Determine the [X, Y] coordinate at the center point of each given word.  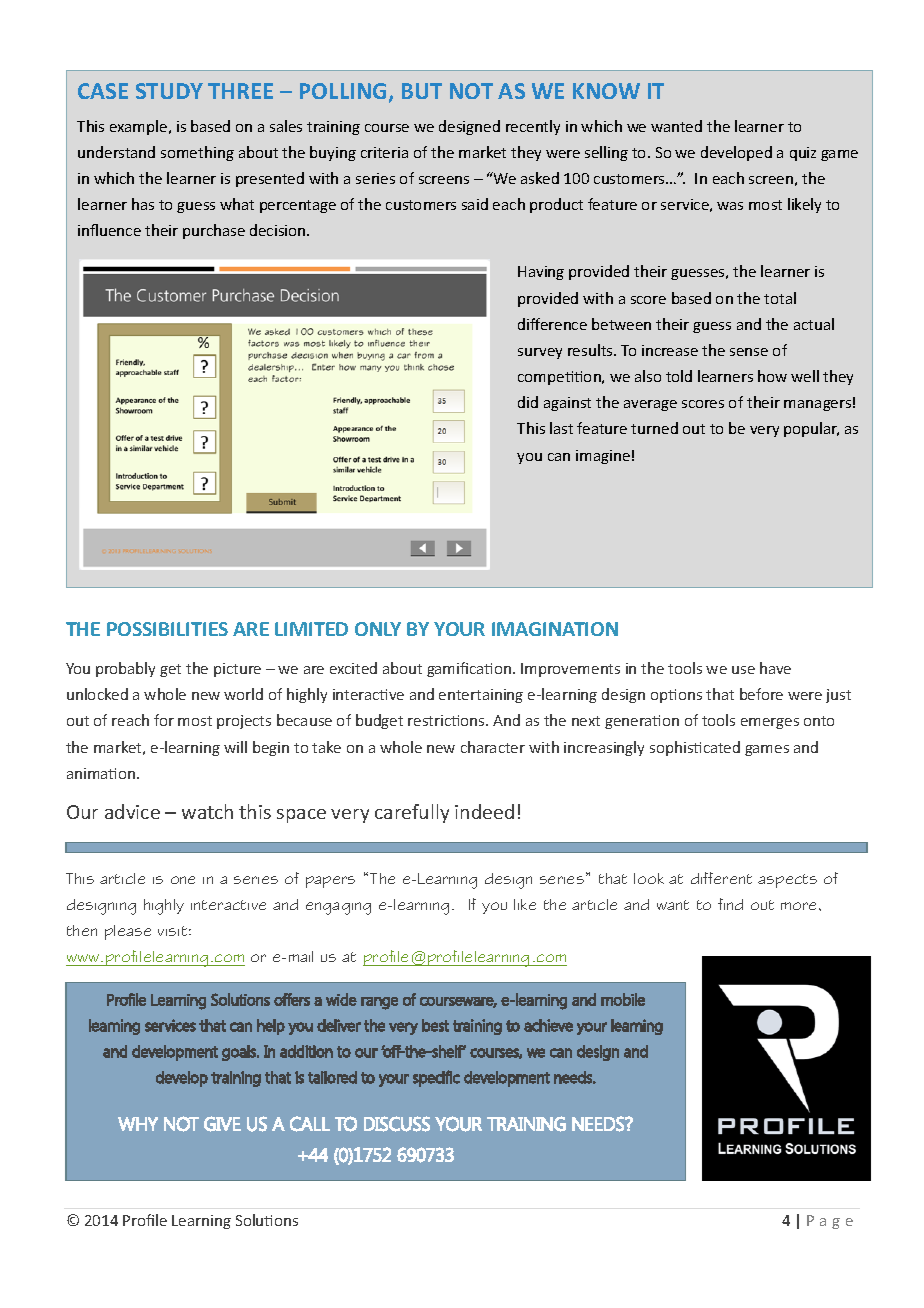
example [140, 127]
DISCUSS [397, 1124]
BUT [422, 91]
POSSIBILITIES [167, 629]
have [775, 668]
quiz [803, 154]
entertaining [481, 696]
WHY [138, 1124]
